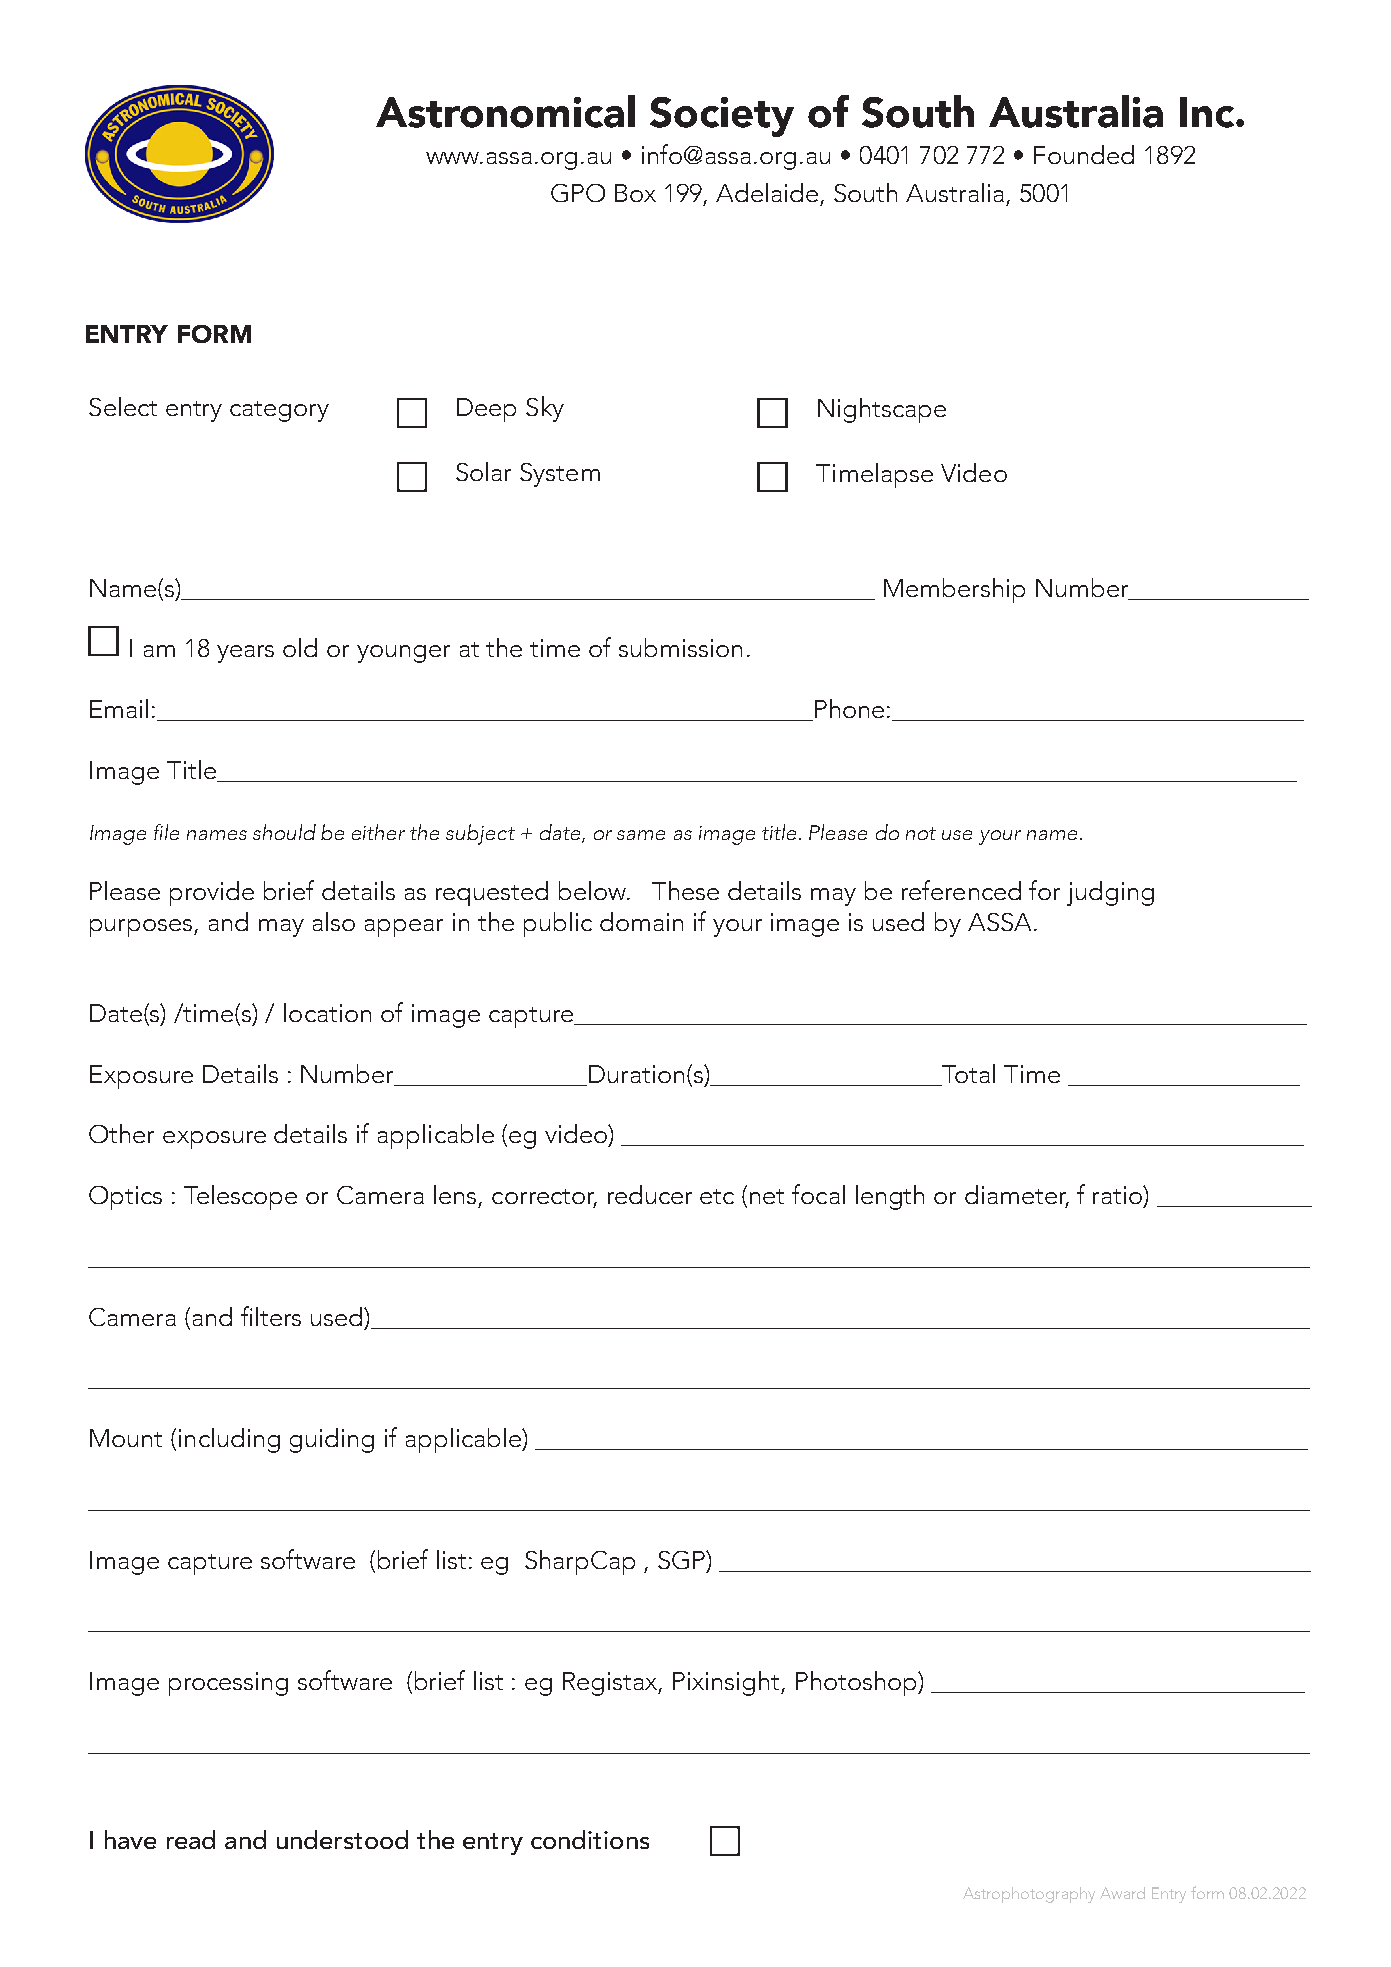  I want to click on referenced, so click(961, 890).
